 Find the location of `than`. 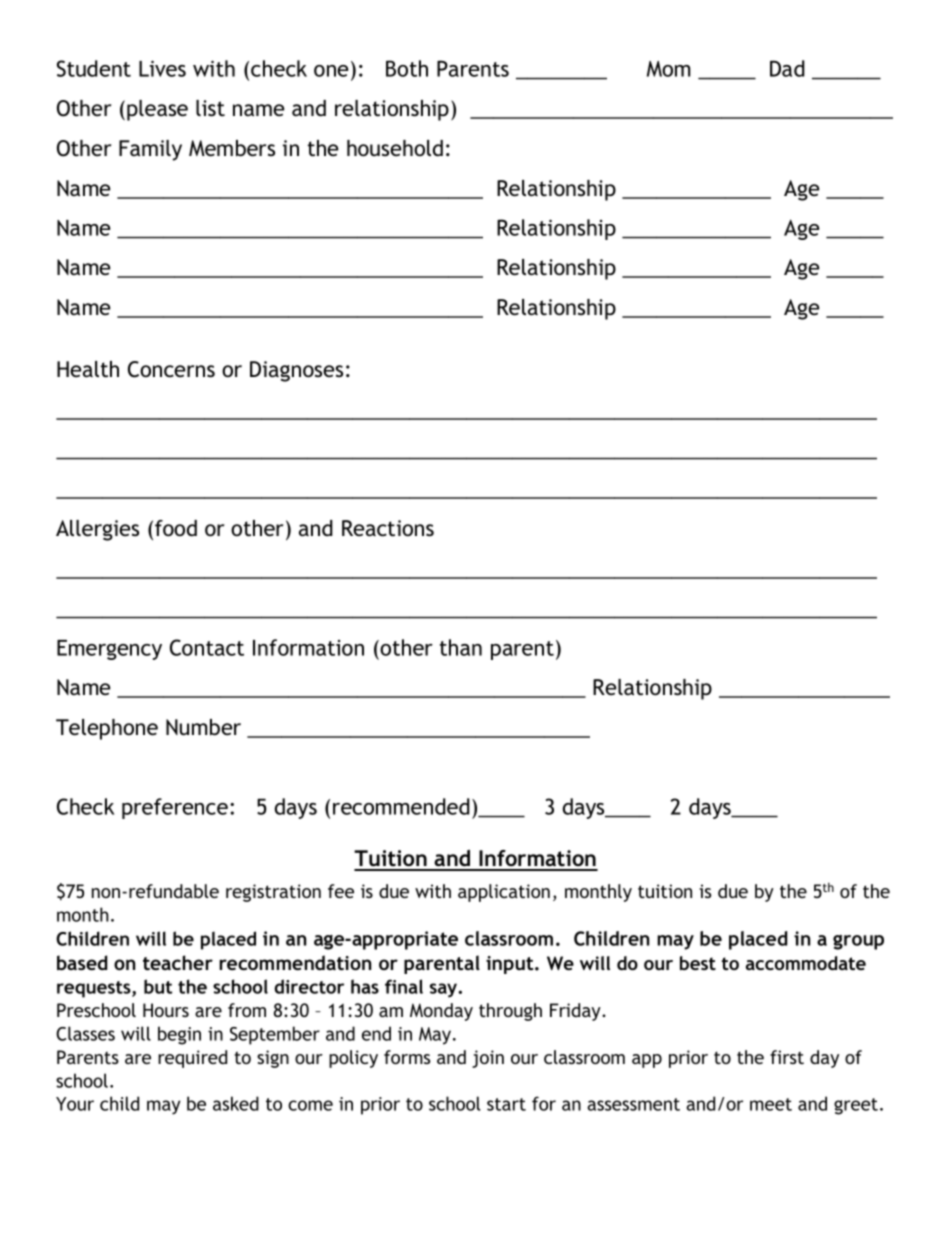

than is located at coordinates (461, 647).
